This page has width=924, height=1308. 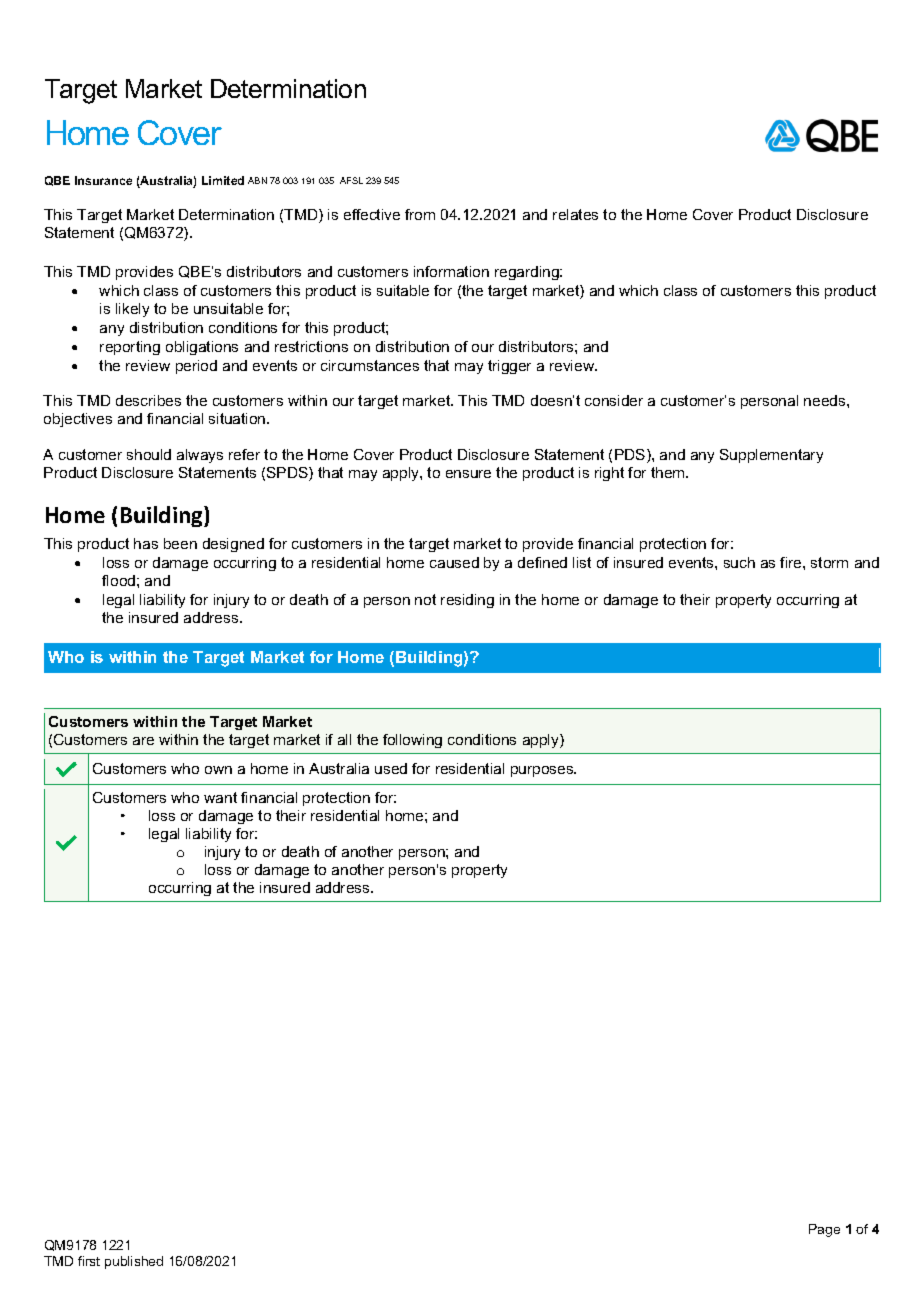 What do you see at coordinates (220, 797) in the page?
I see `want` at bounding box center [220, 797].
